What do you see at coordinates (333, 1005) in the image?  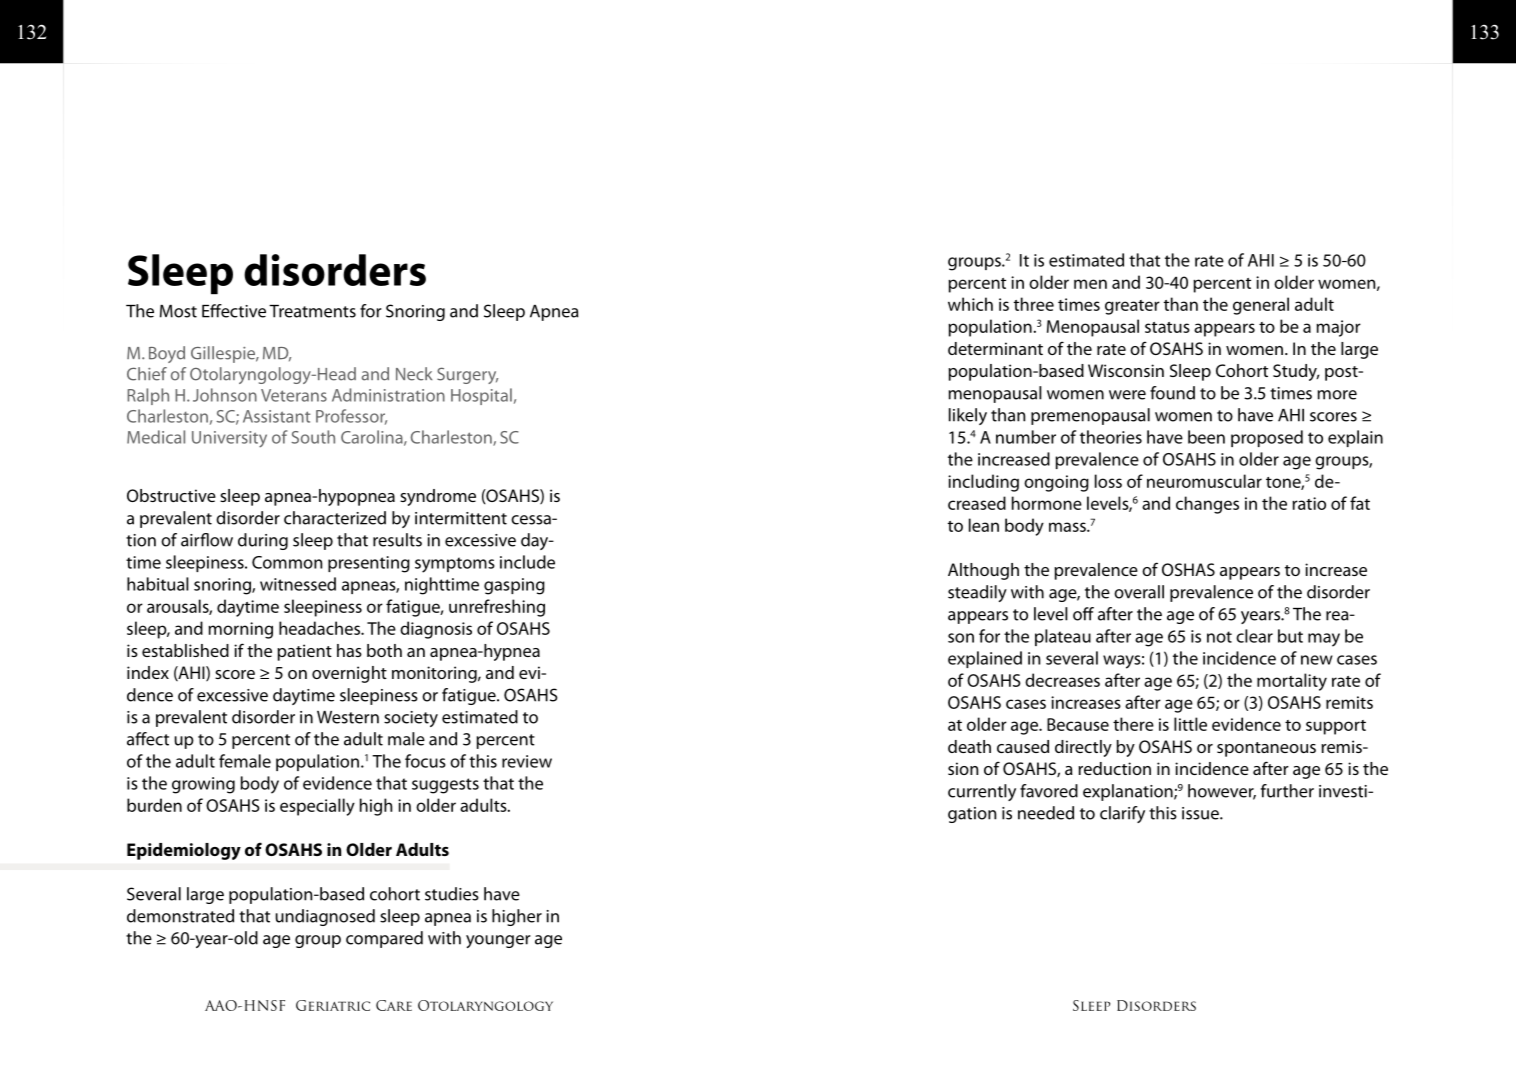 I see `Geriatric` at bounding box center [333, 1005].
